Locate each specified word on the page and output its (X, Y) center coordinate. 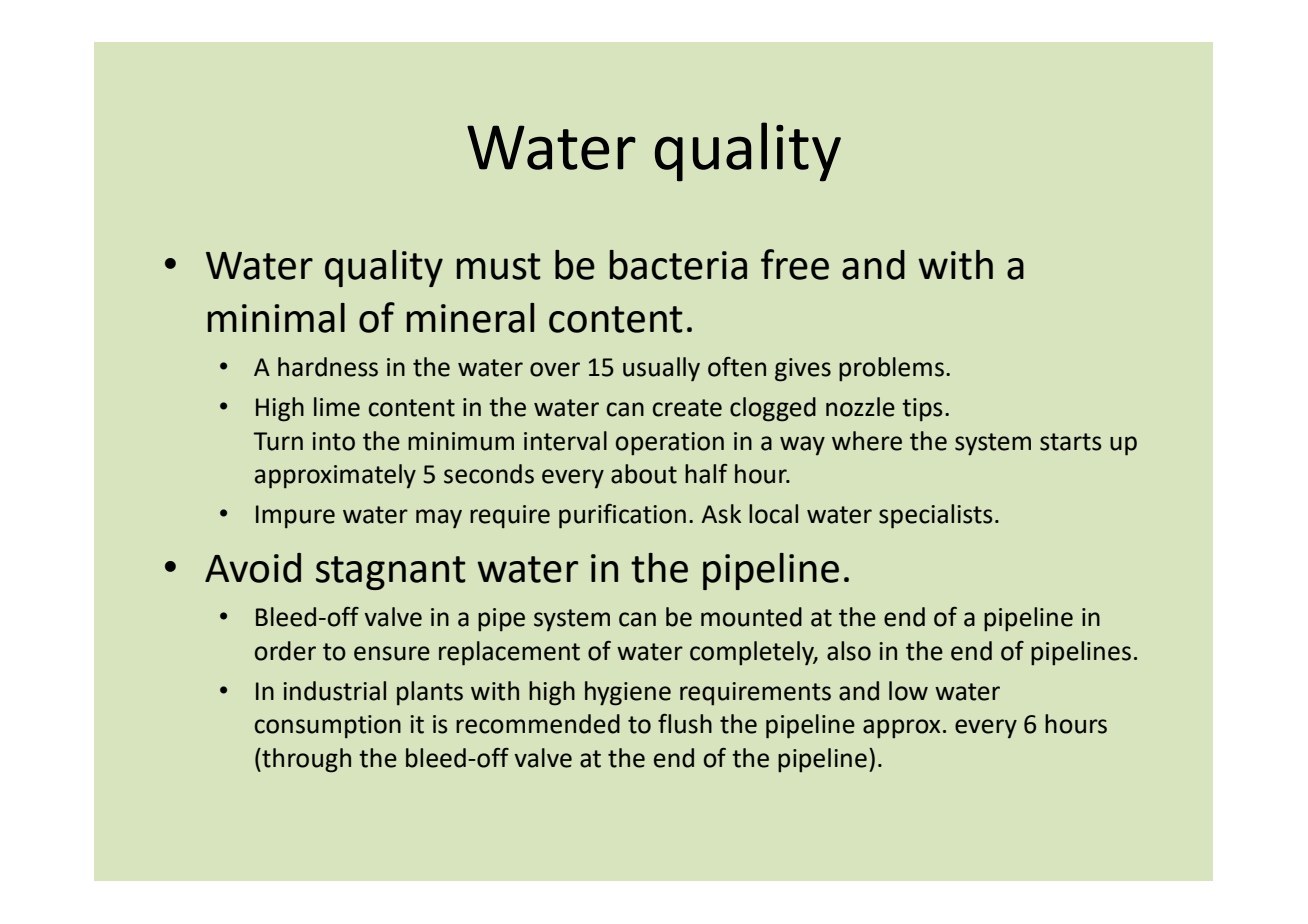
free (795, 264)
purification (622, 516)
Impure (295, 517)
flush (685, 724)
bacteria (678, 265)
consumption (328, 727)
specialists (935, 516)
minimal (276, 318)
